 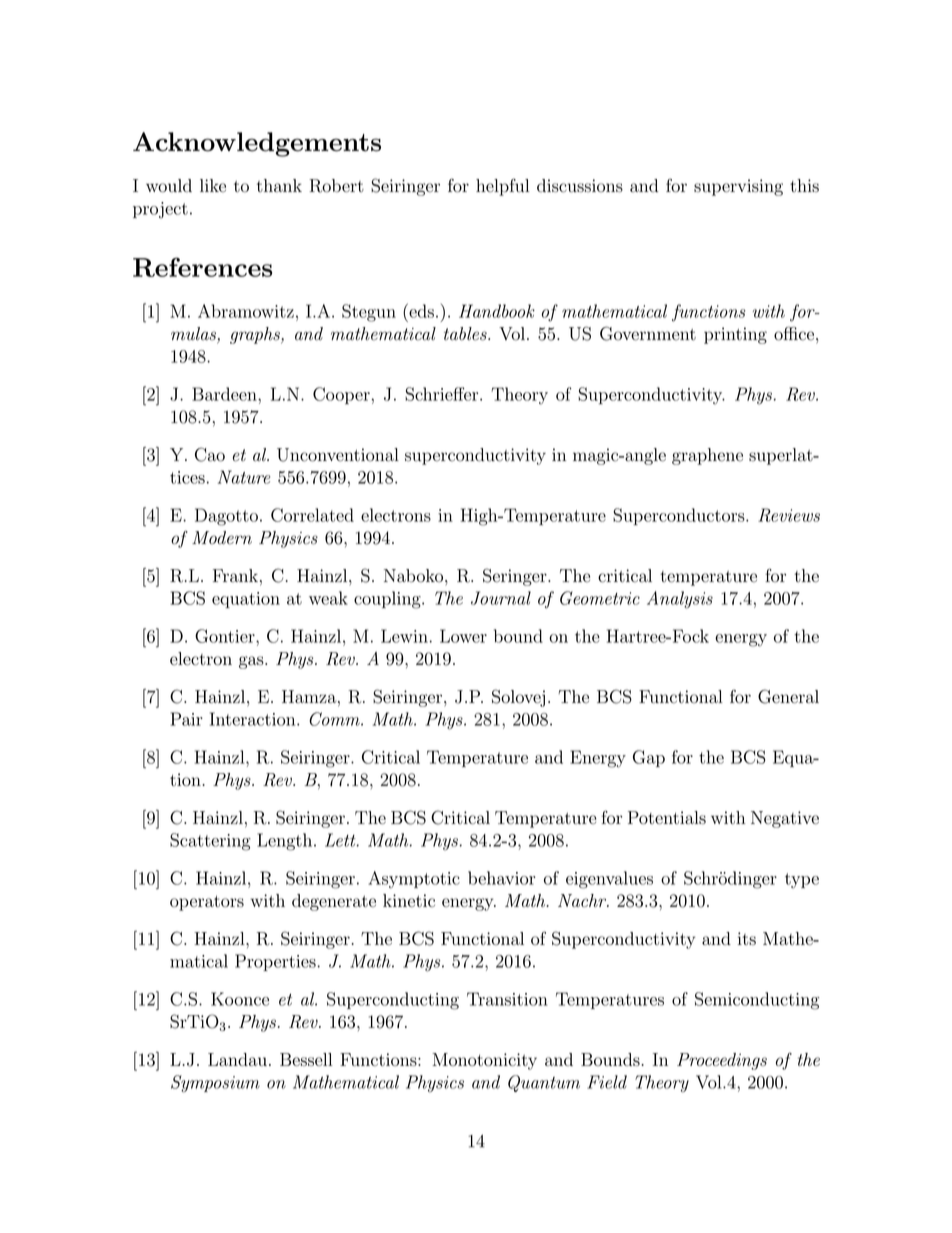 What do you see at coordinates (544, 1083) in the document?
I see `Quantum` at bounding box center [544, 1083].
